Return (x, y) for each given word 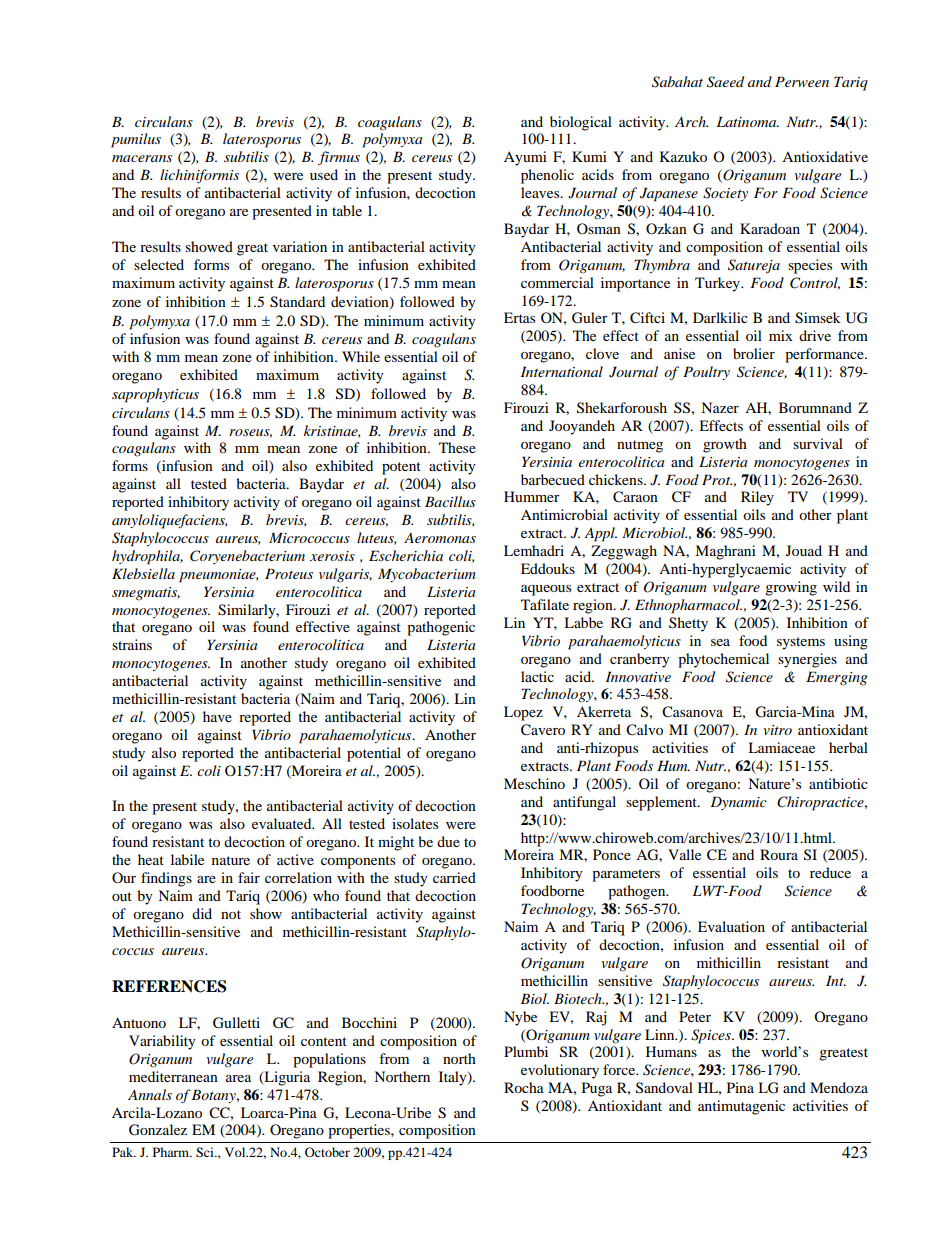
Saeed (725, 82)
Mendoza (839, 1087)
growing (791, 588)
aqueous (546, 590)
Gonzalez (158, 1130)
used (324, 174)
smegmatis (146, 594)
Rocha (524, 1087)
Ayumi (525, 158)
